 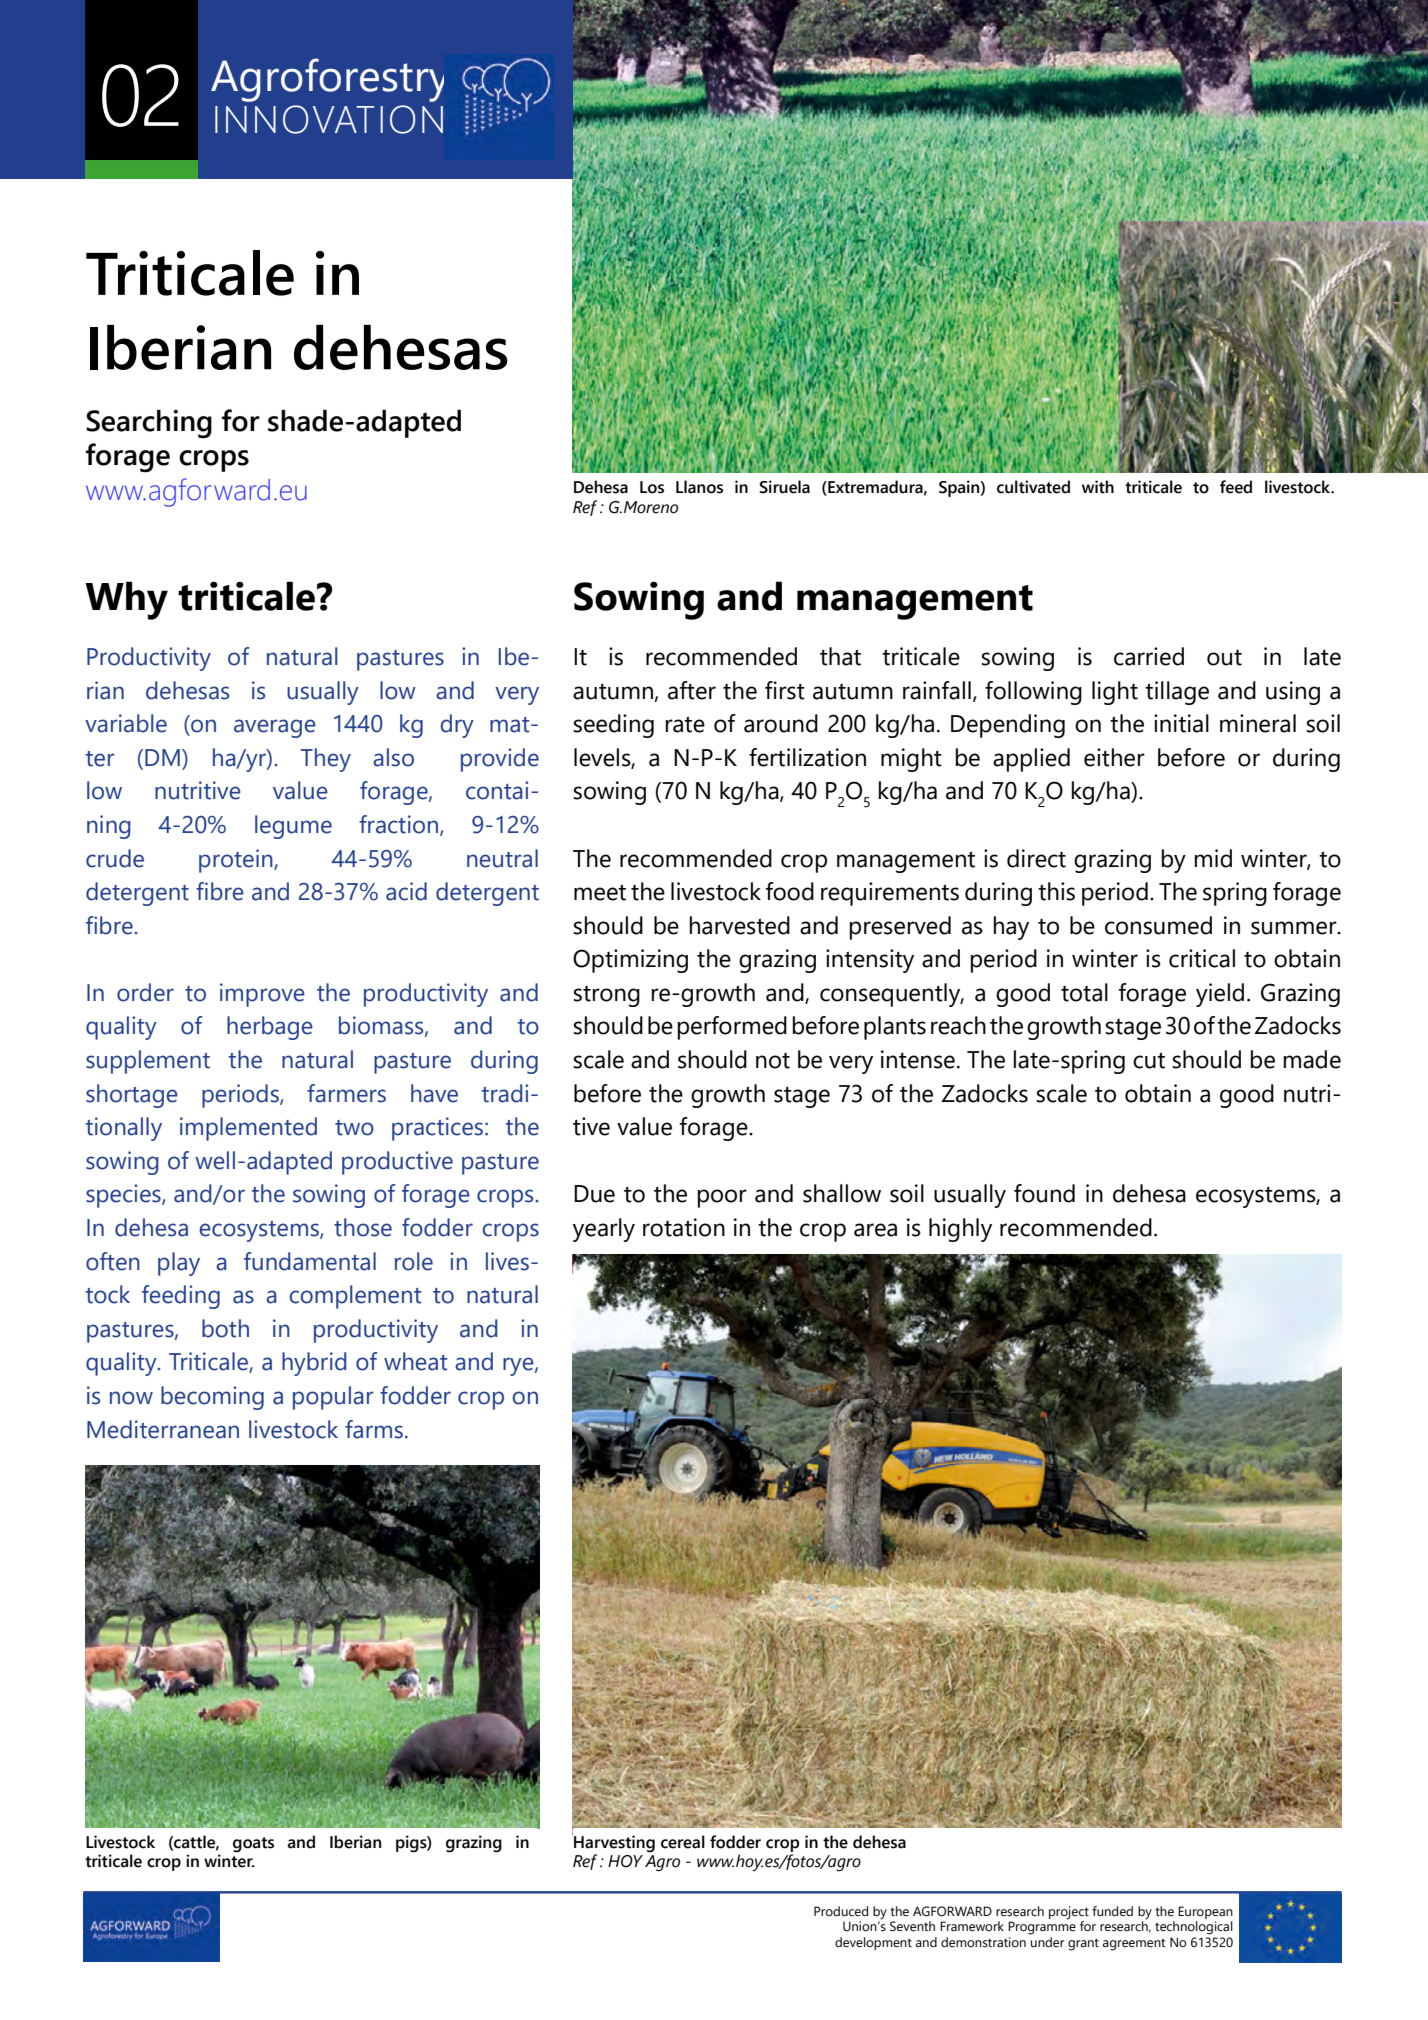 What do you see at coordinates (740, 925) in the image?
I see `harvested` at bounding box center [740, 925].
